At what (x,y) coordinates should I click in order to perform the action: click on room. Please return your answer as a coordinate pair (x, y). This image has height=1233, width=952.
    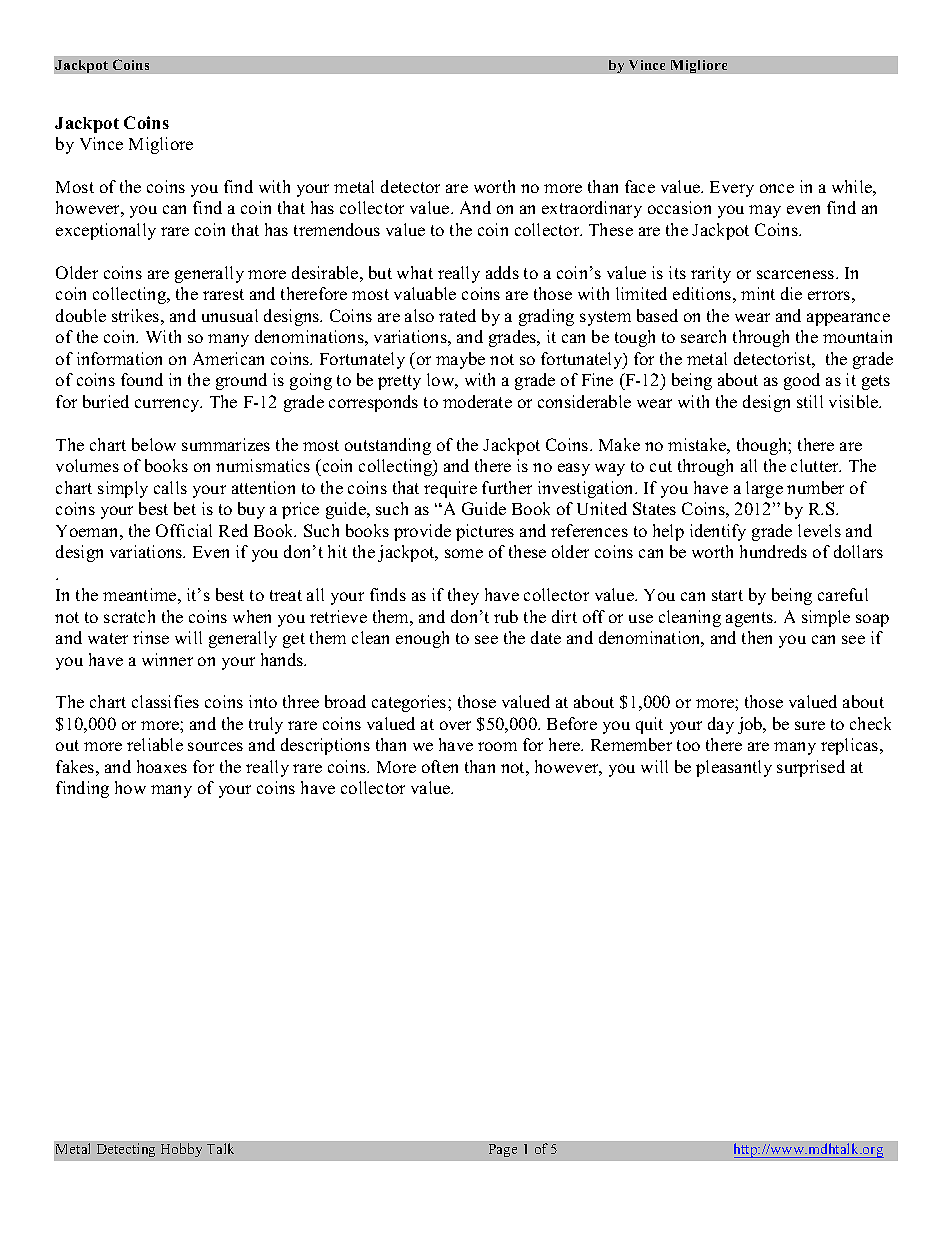
    Looking at the image, I should click on (497, 746).
